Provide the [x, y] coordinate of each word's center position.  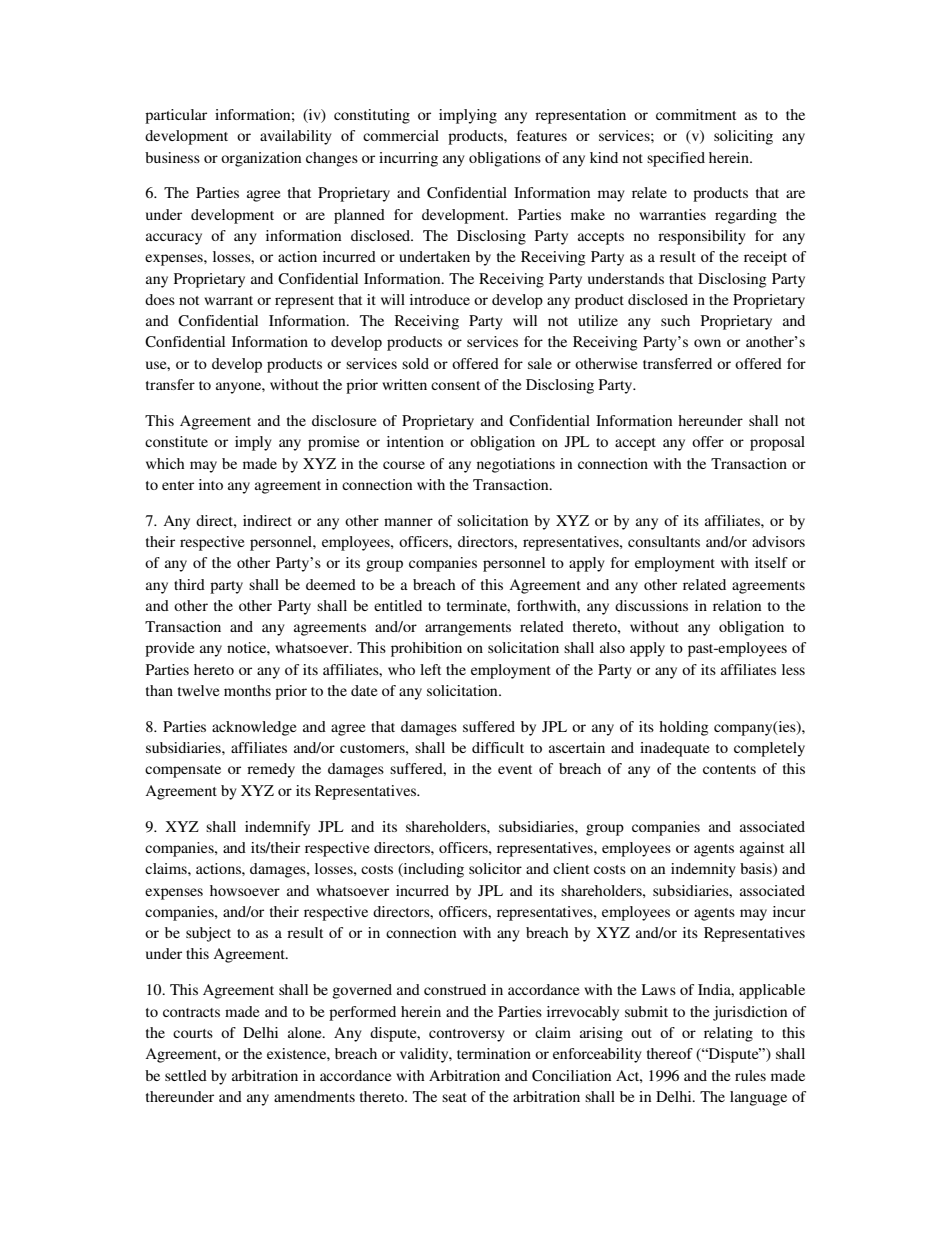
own [707, 343]
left [430, 669]
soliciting [743, 137]
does [160, 299]
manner [408, 522]
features [542, 135]
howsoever [245, 890]
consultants [664, 541]
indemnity [703, 870]
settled [186, 1075]
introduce [440, 299]
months [247, 690]
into [211, 484]
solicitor [495, 868]
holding [684, 728]
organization [261, 159]
